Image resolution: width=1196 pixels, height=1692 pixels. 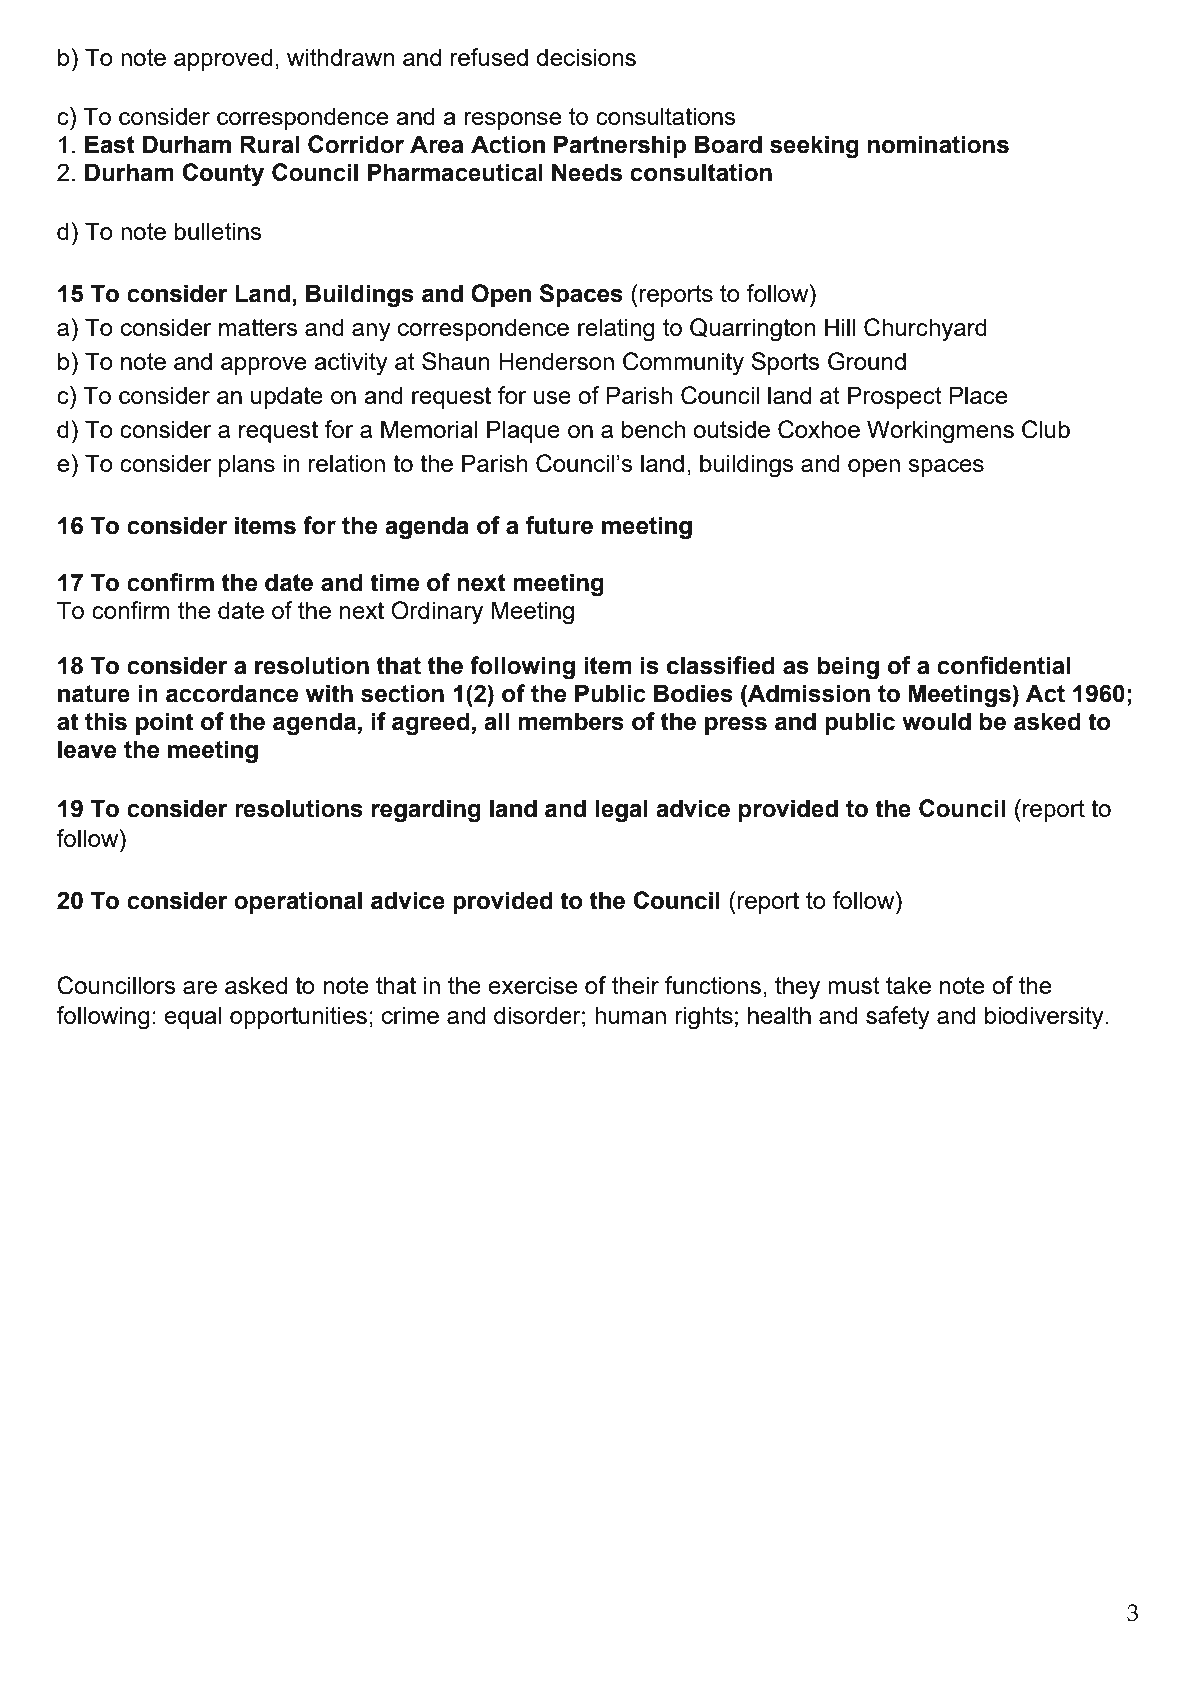 I want to click on Rural, so click(x=269, y=144).
